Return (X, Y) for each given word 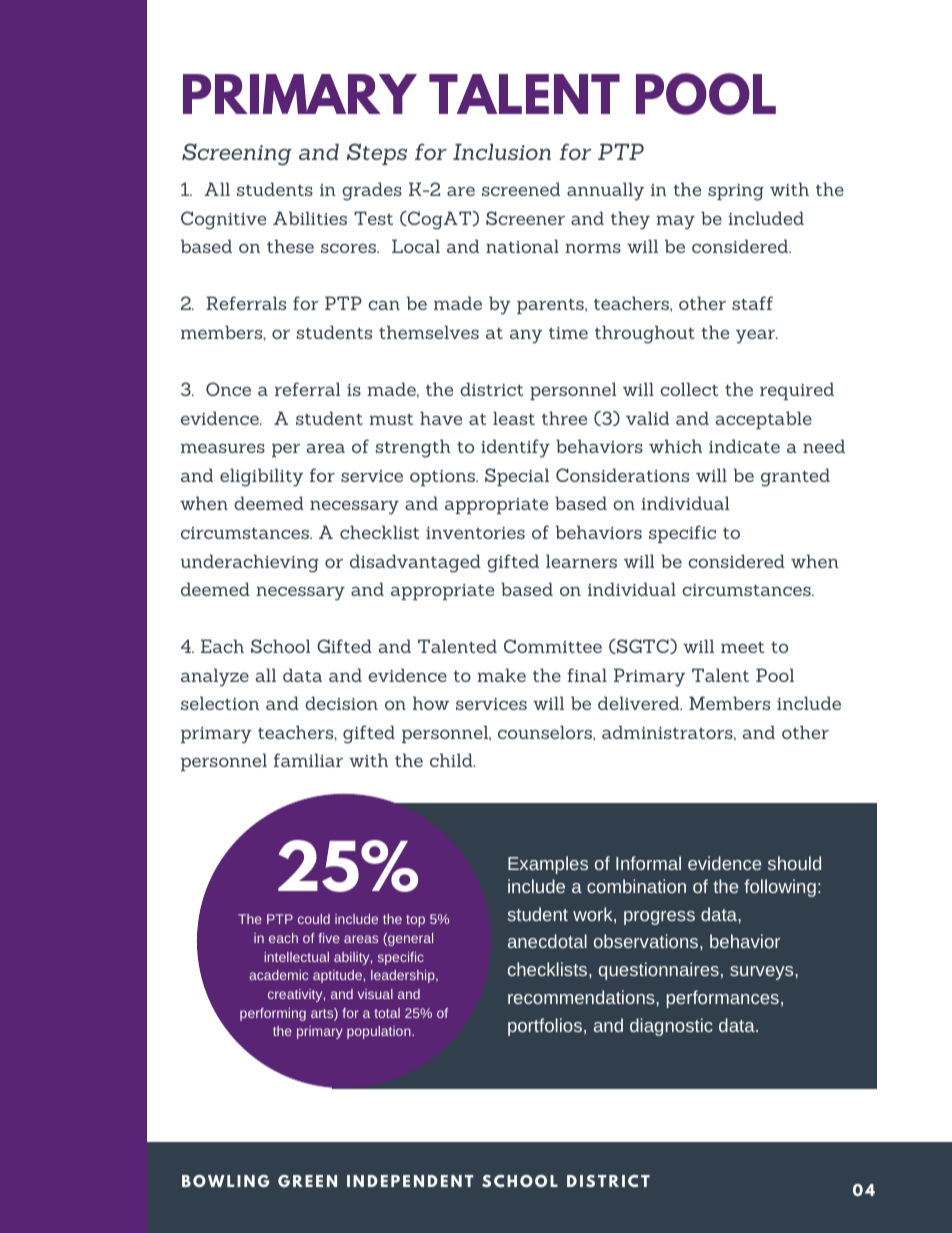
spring (736, 192)
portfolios (545, 1027)
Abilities (310, 218)
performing (273, 1014)
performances (723, 999)
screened (521, 189)
